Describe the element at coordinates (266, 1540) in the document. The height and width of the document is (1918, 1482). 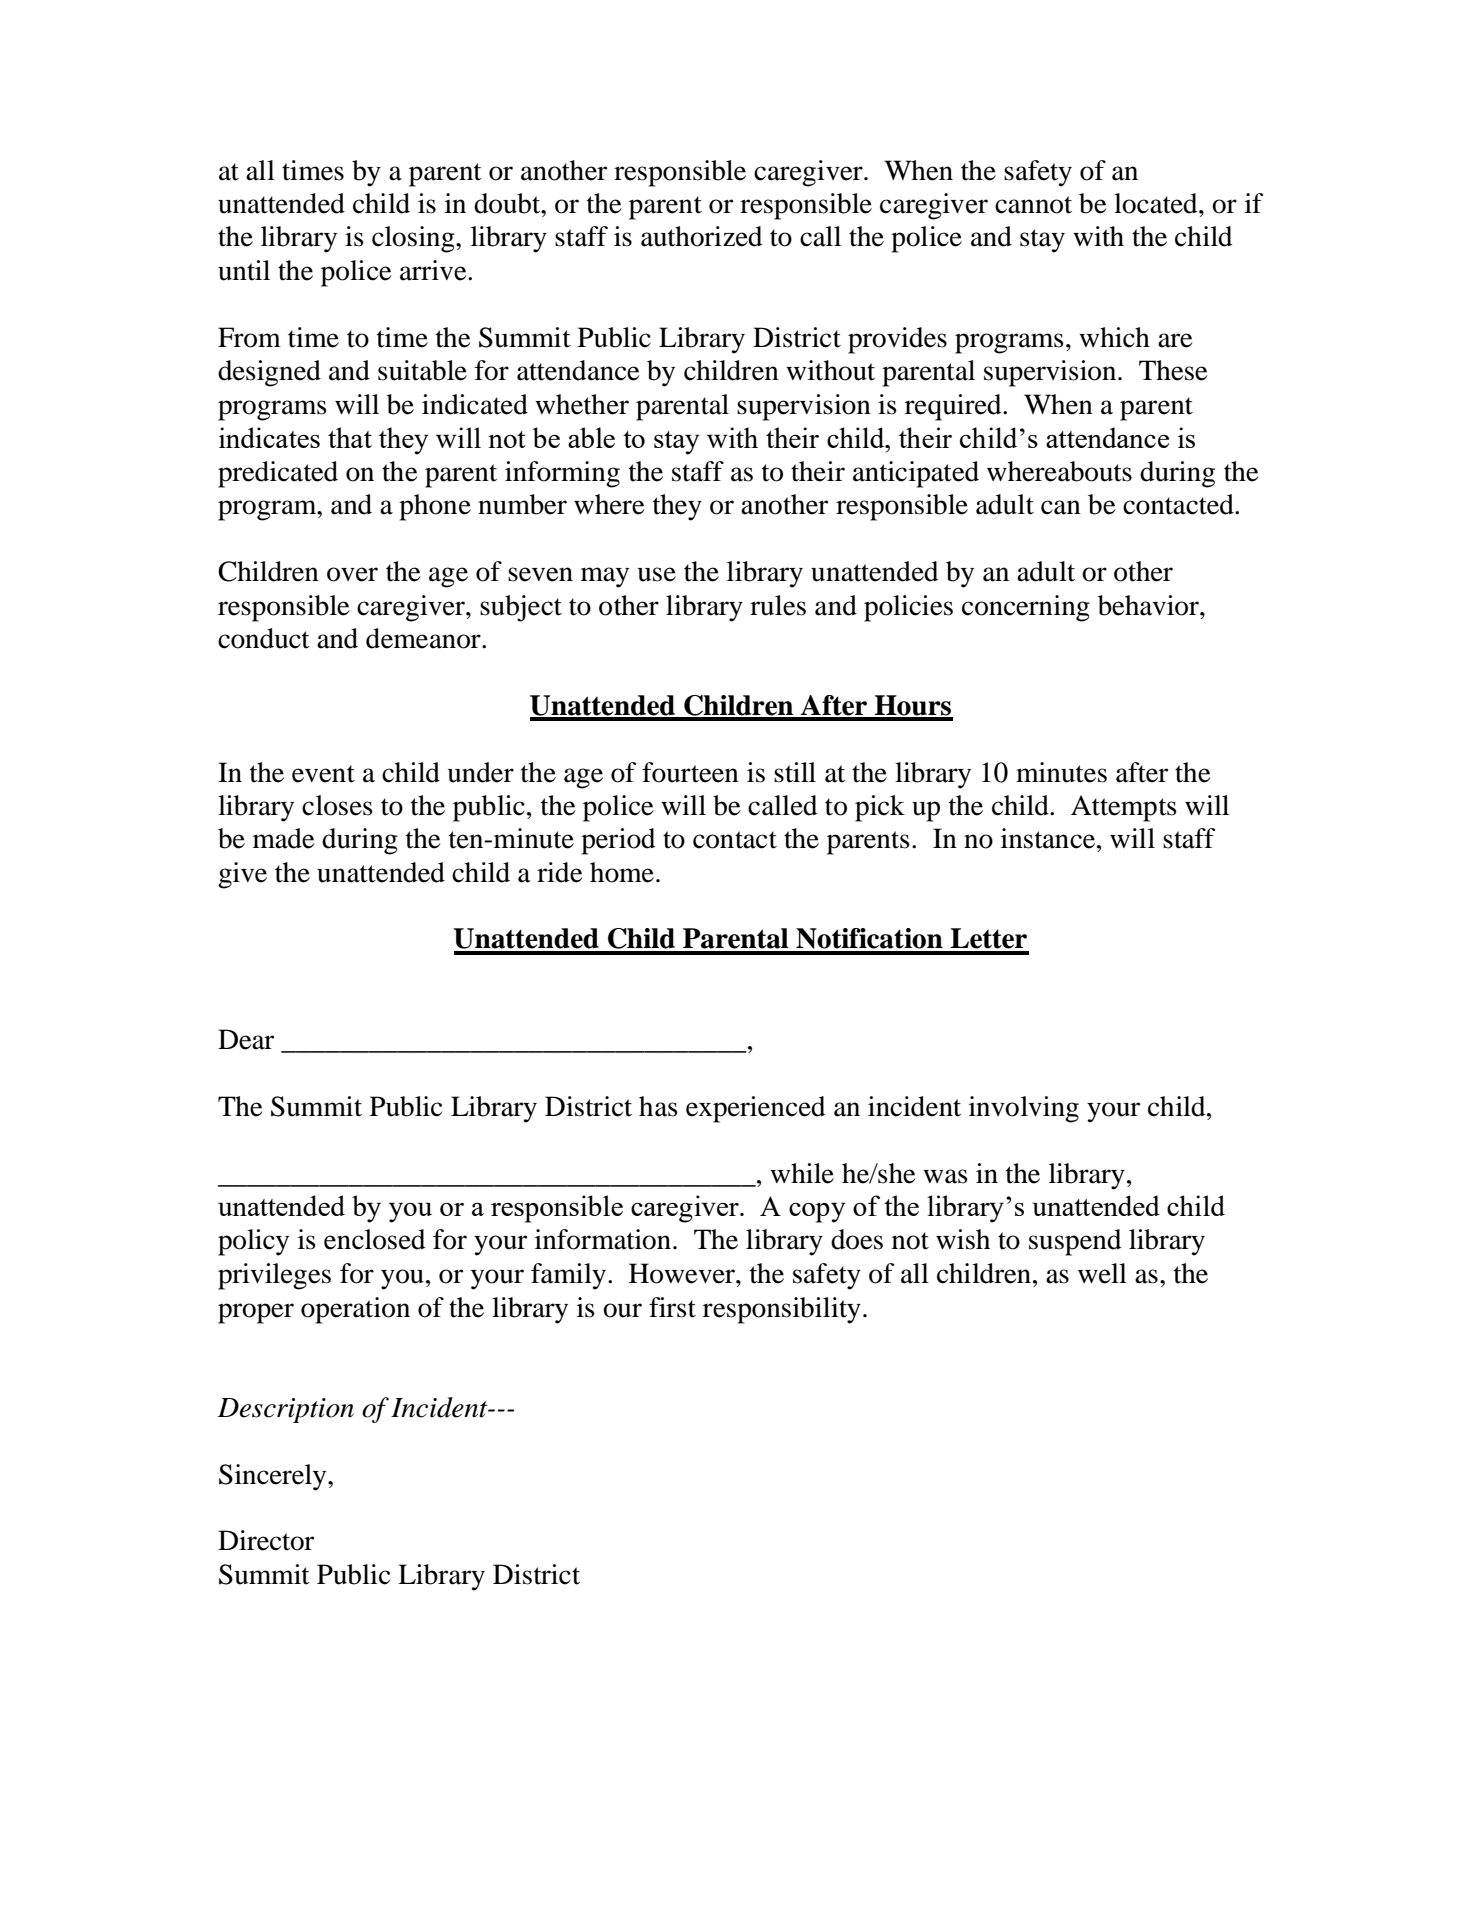
I see `Director` at that location.
